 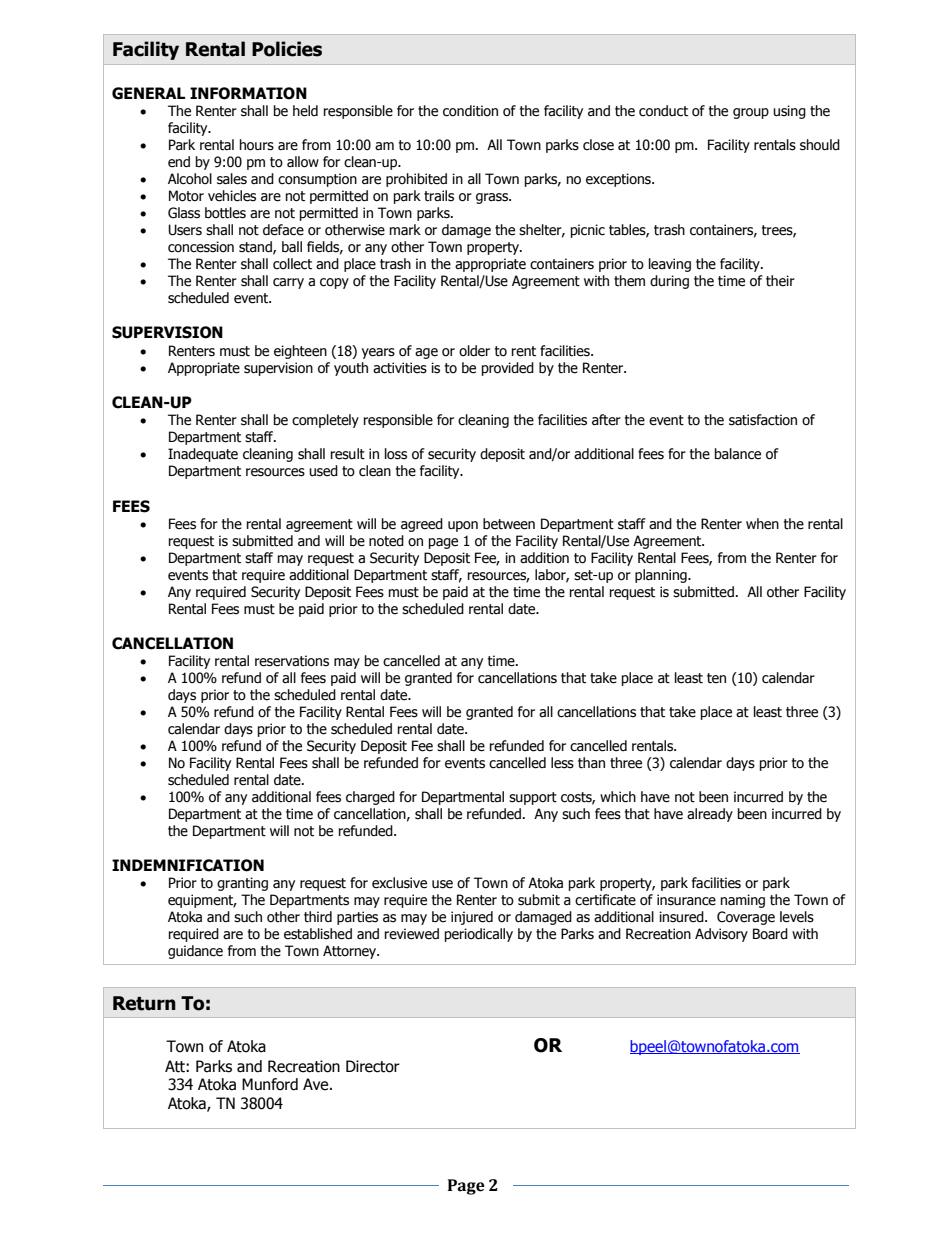 I want to click on condition, so click(x=470, y=111).
